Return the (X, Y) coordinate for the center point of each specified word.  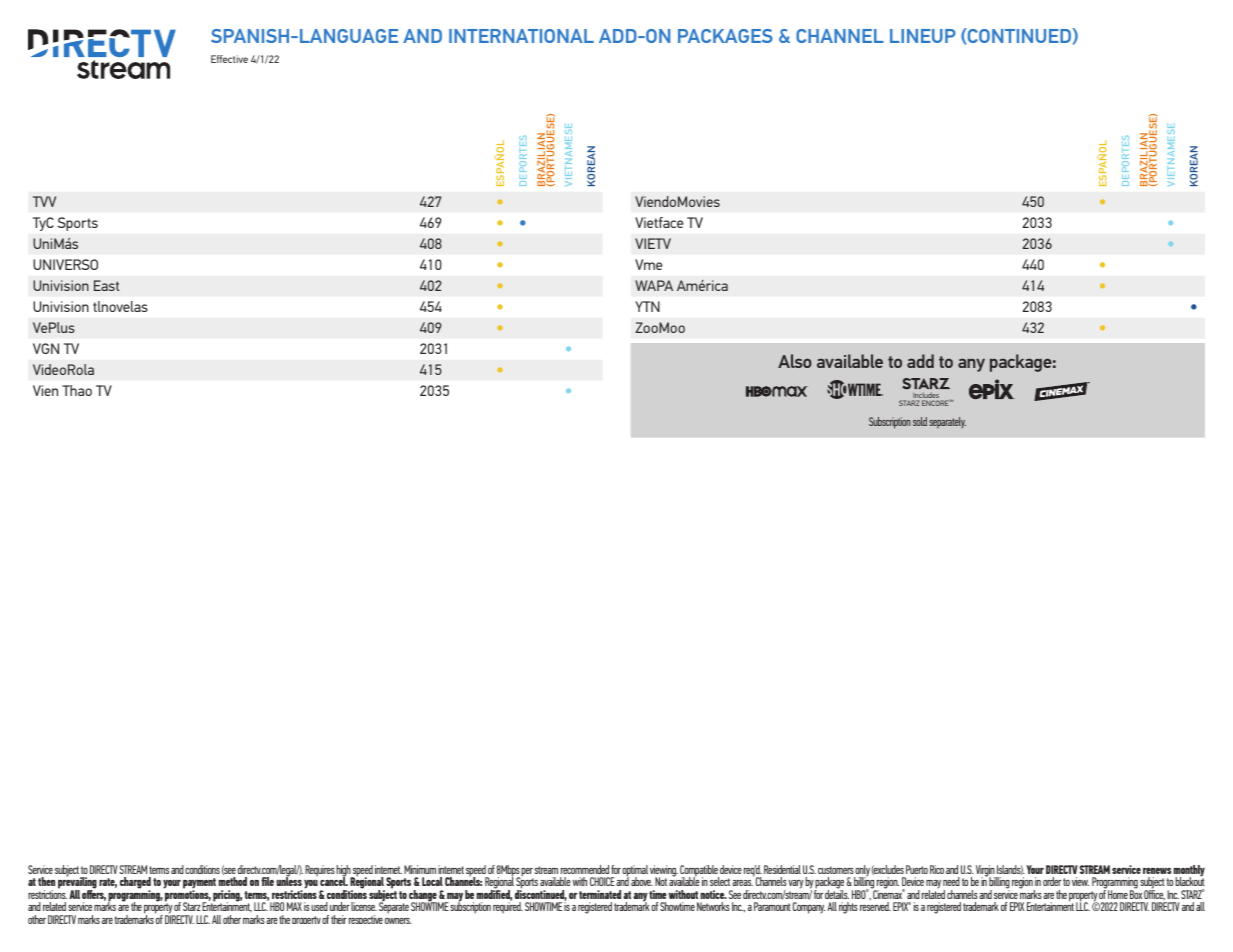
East (107, 285)
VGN (46, 348)
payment (199, 885)
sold (920, 421)
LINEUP (923, 36)
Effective (229, 59)
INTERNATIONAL (521, 36)
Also (795, 361)
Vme (648, 264)
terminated (600, 894)
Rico (937, 869)
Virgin (986, 872)
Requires (320, 871)
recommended (585, 869)
